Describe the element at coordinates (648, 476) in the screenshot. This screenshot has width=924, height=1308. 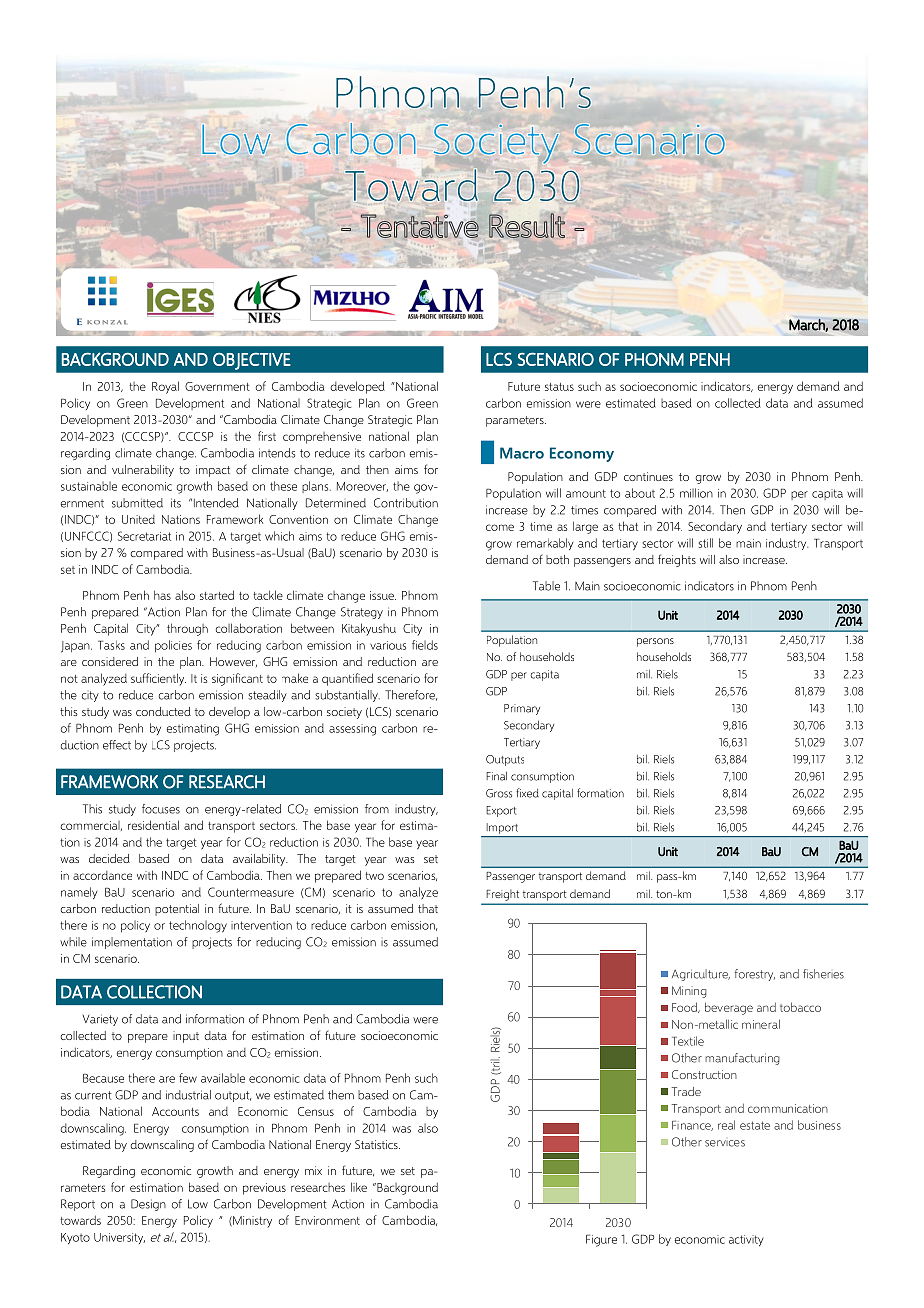
I see `continues` at that location.
